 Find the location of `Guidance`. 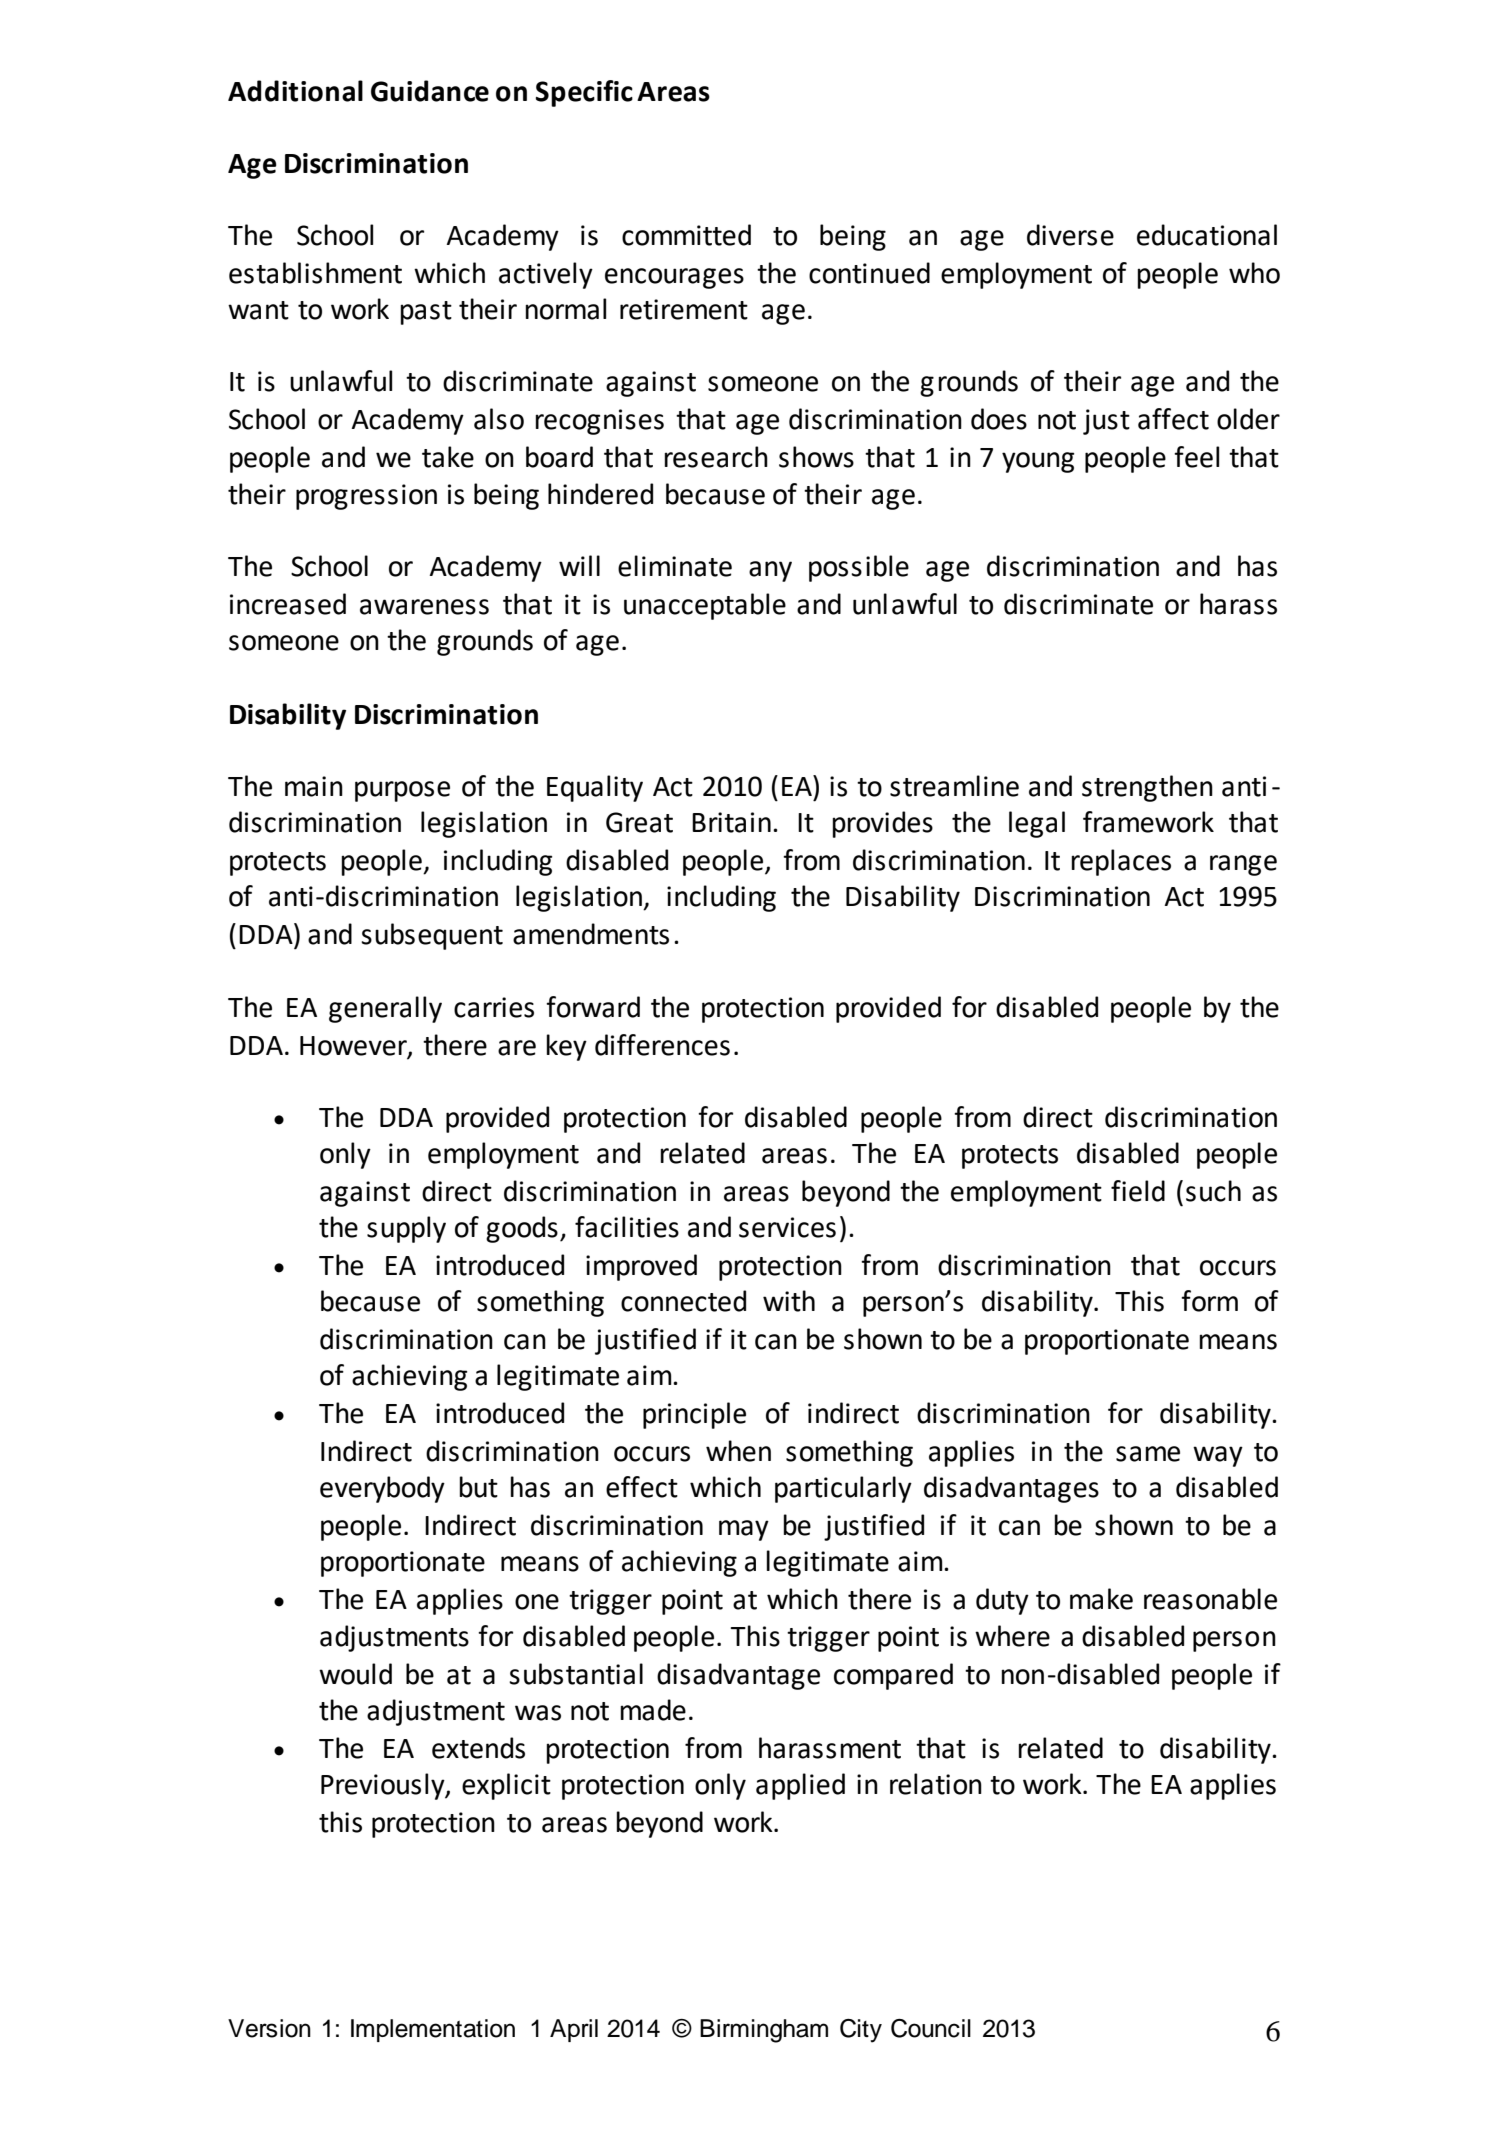

Guidance is located at coordinates (430, 91).
